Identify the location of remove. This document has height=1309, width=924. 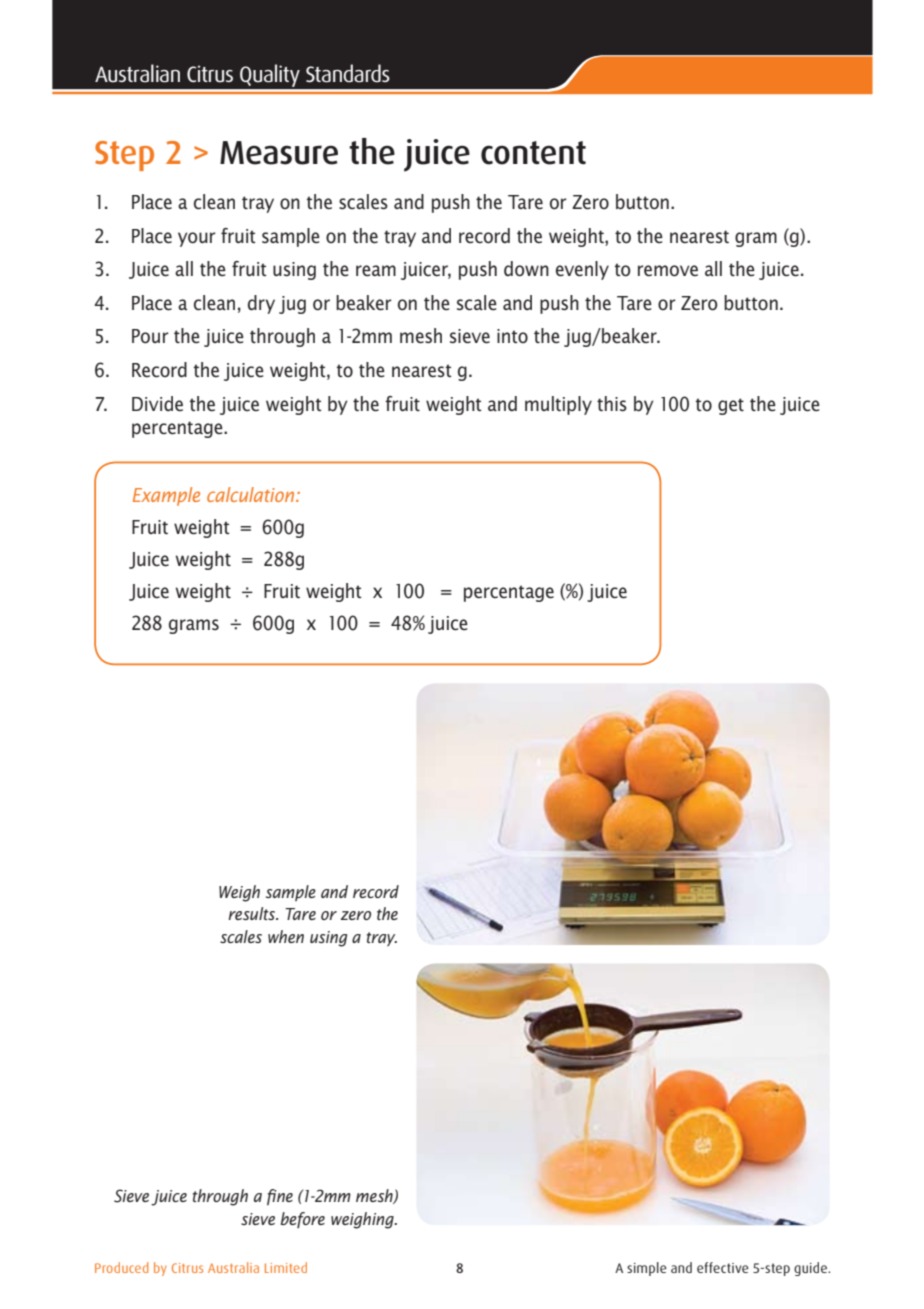
(668, 271).
